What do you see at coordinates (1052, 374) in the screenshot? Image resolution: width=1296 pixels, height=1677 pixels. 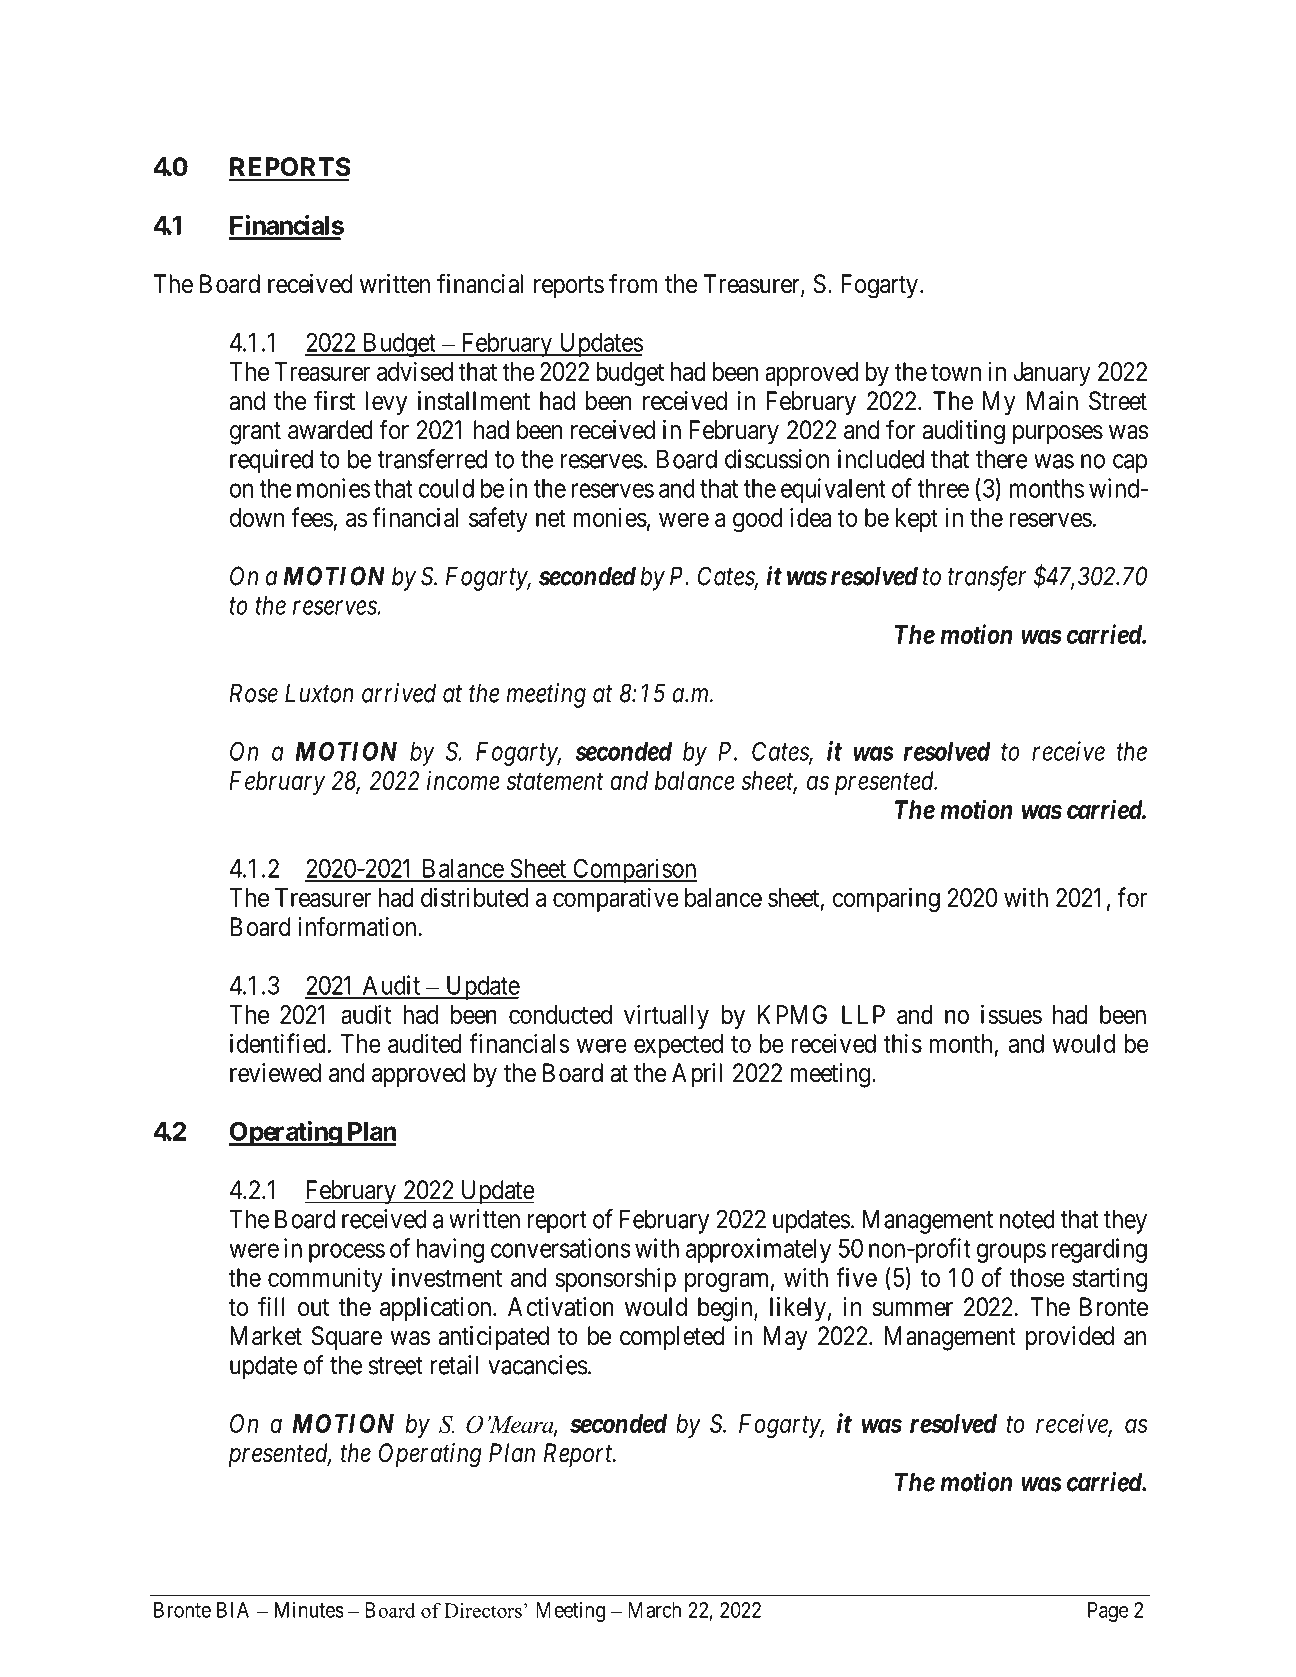 I see `January` at bounding box center [1052, 374].
